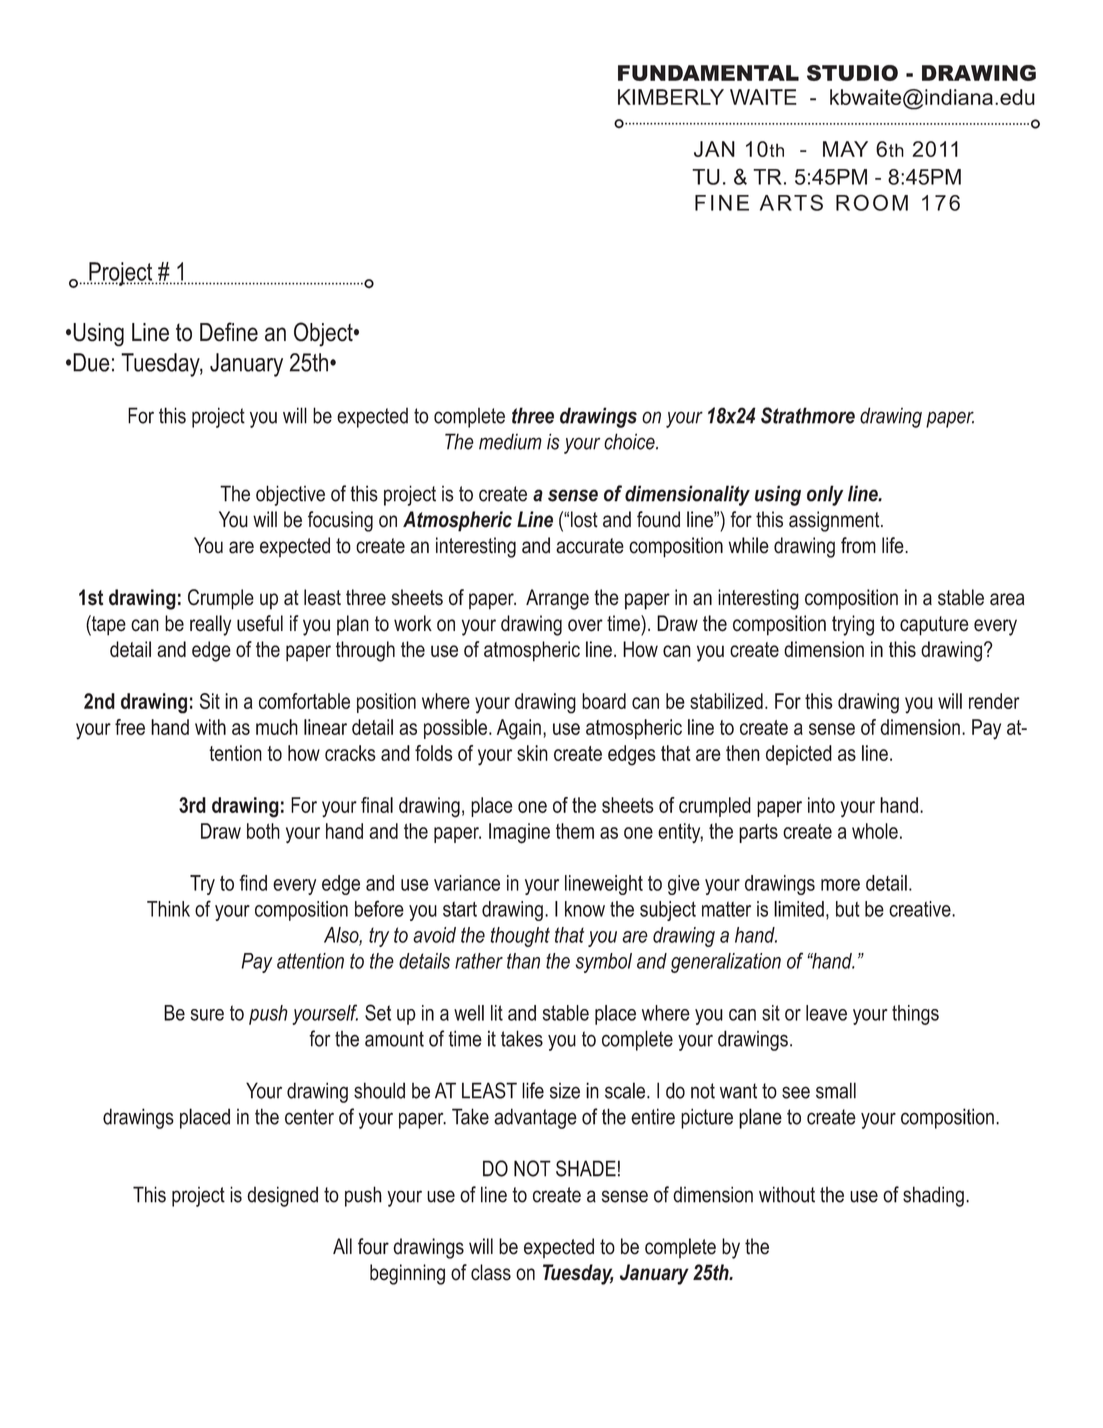  I want to click on Due, so click(91, 362).
